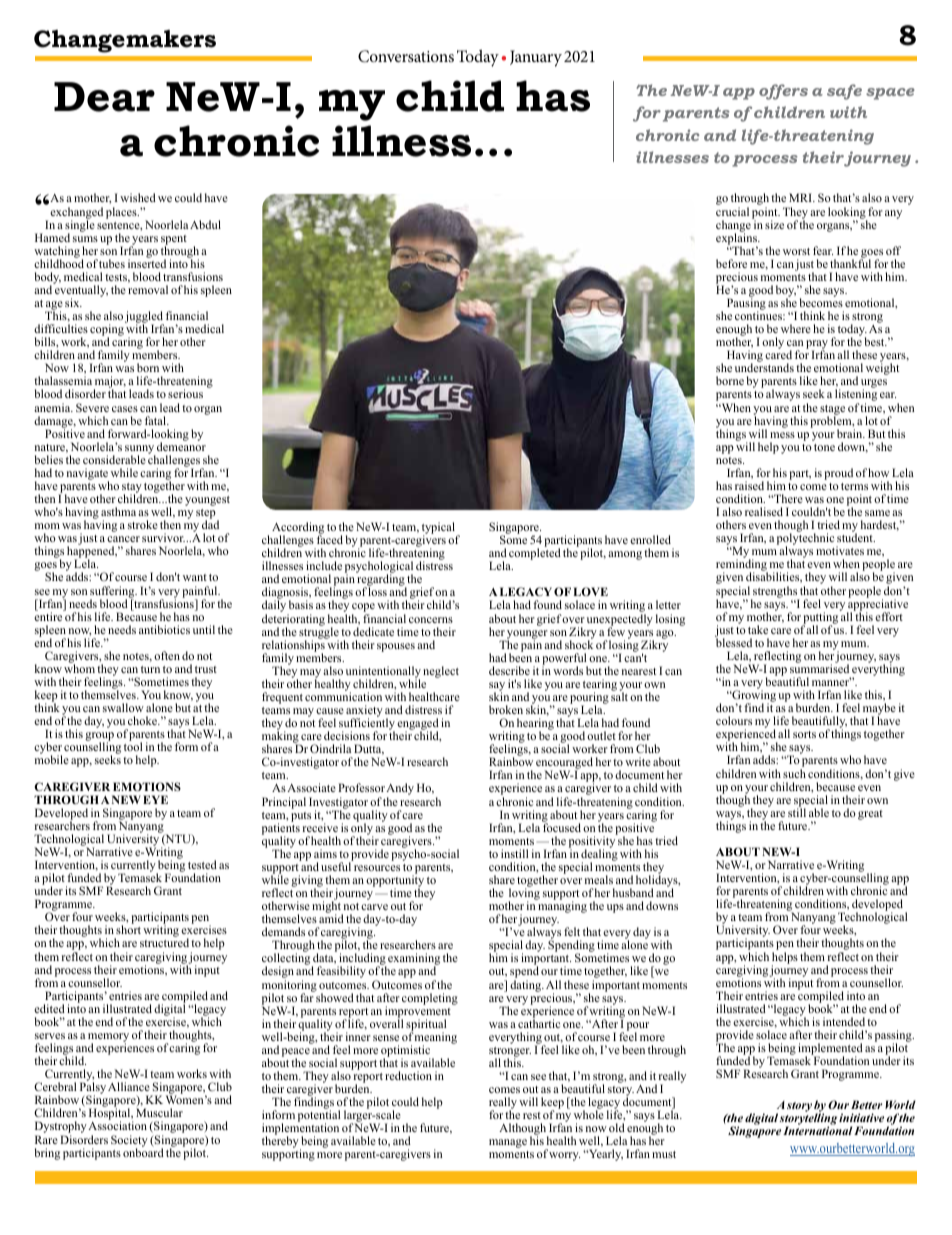 The image size is (952, 1235). What do you see at coordinates (202, 864) in the screenshot?
I see `tested` at bounding box center [202, 864].
